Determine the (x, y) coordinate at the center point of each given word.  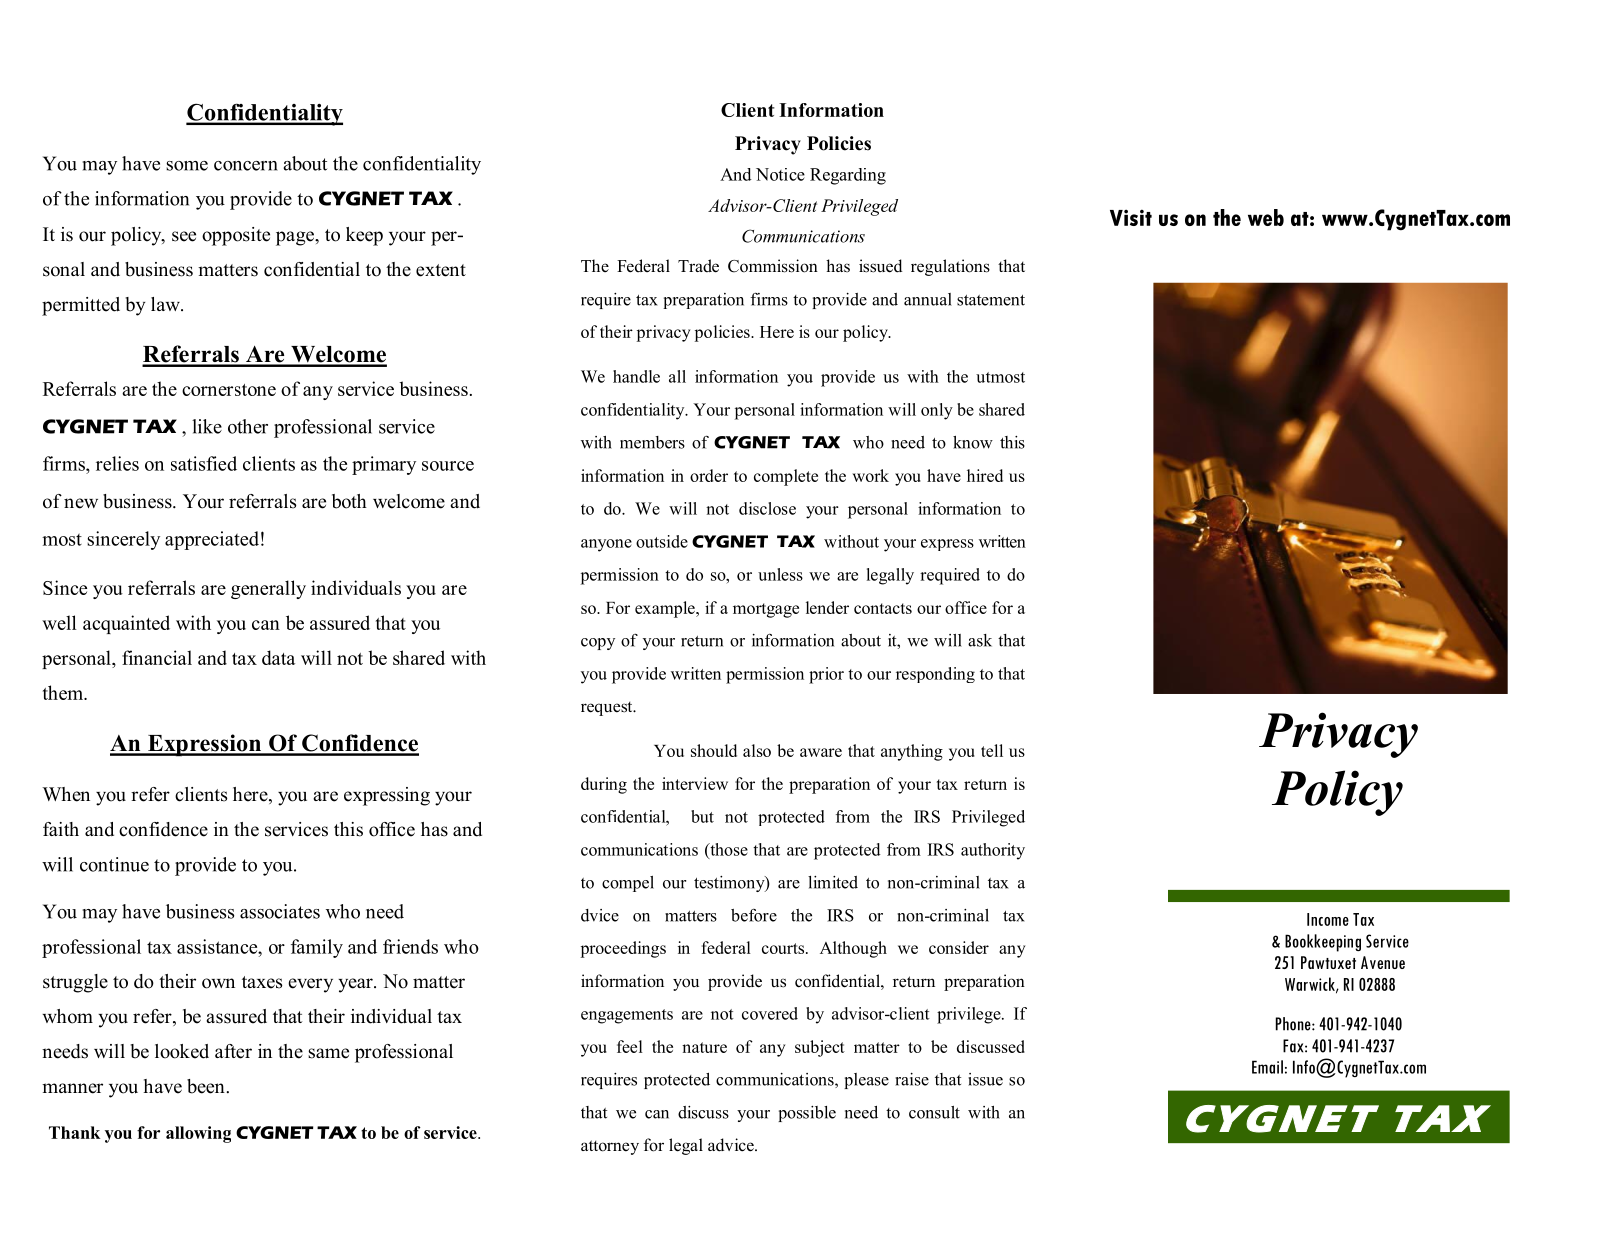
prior (826, 675)
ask (980, 640)
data (278, 657)
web (1266, 217)
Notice (780, 174)
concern (246, 166)
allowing (198, 1134)
